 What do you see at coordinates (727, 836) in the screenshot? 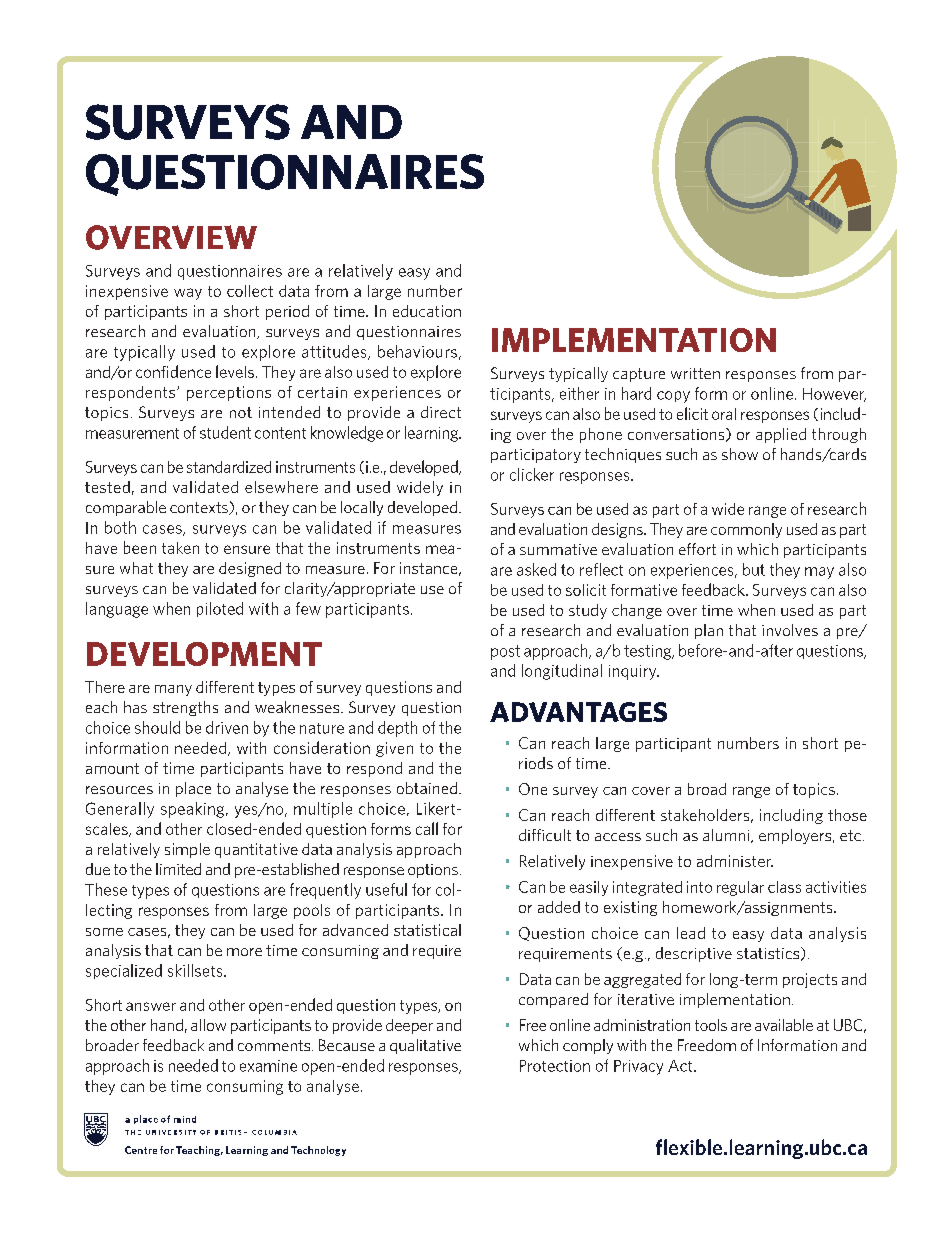
I see `alumni` at bounding box center [727, 836].
